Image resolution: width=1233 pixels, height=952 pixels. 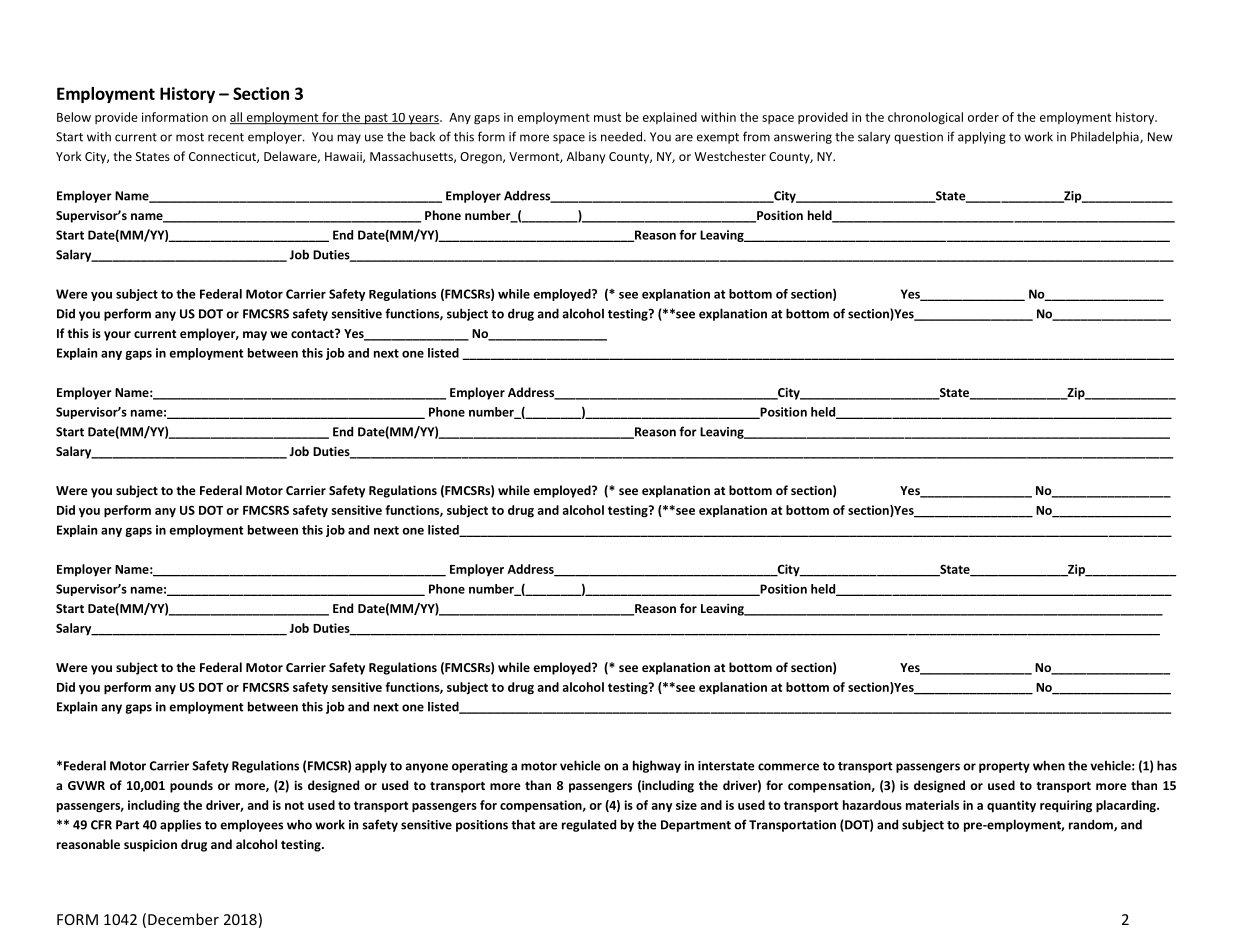 What do you see at coordinates (313, 333) in the page?
I see `contact` at bounding box center [313, 333].
